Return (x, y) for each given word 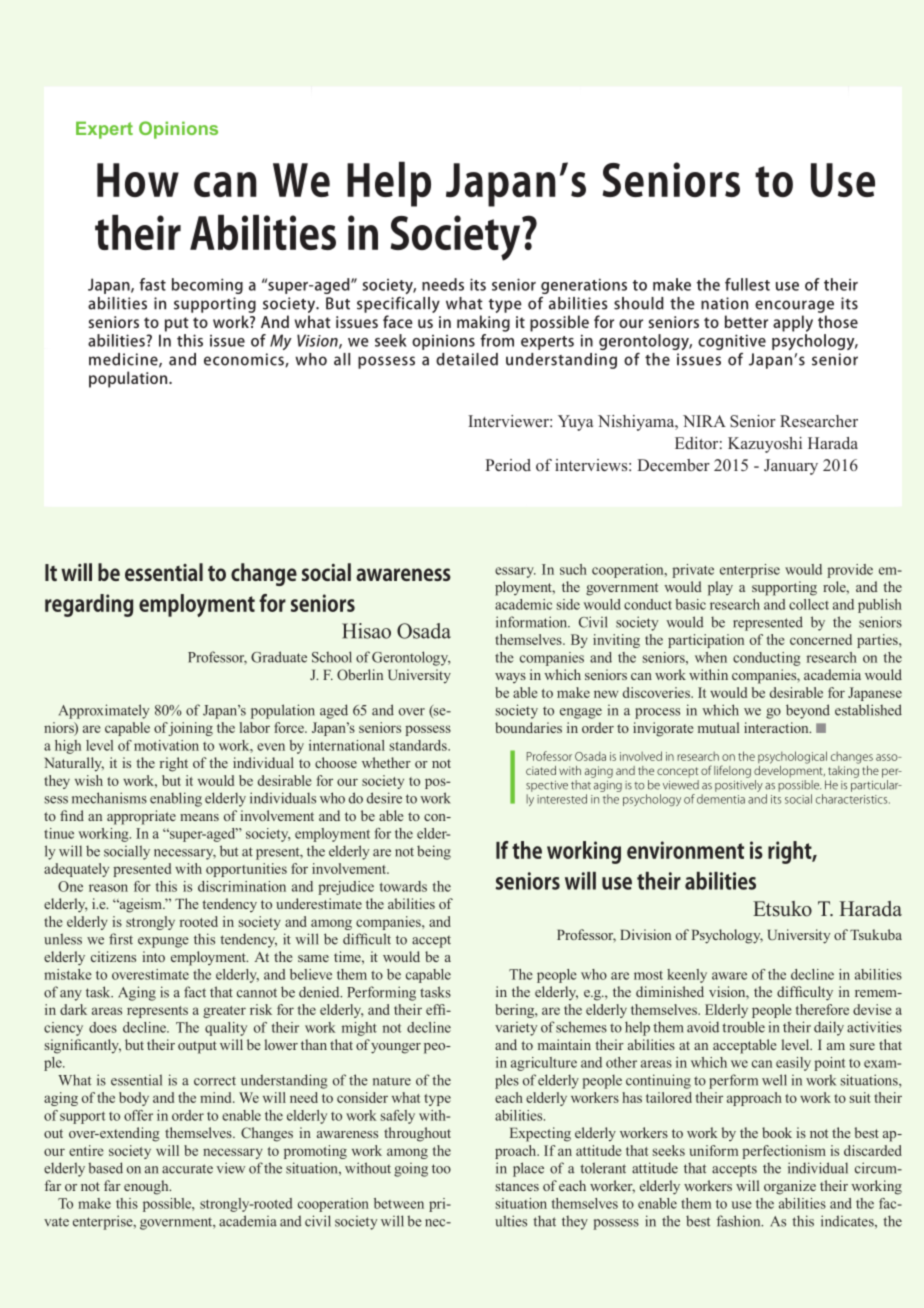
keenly (687, 976)
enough (147, 1187)
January (791, 467)
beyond (808, 711)
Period (508, 465)
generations (584, 286)
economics (245, 360)
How (138, 180)
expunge (163, 942)
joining (190, 729)
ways (510, 678)
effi (437, 1009)
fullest (747, 284)
